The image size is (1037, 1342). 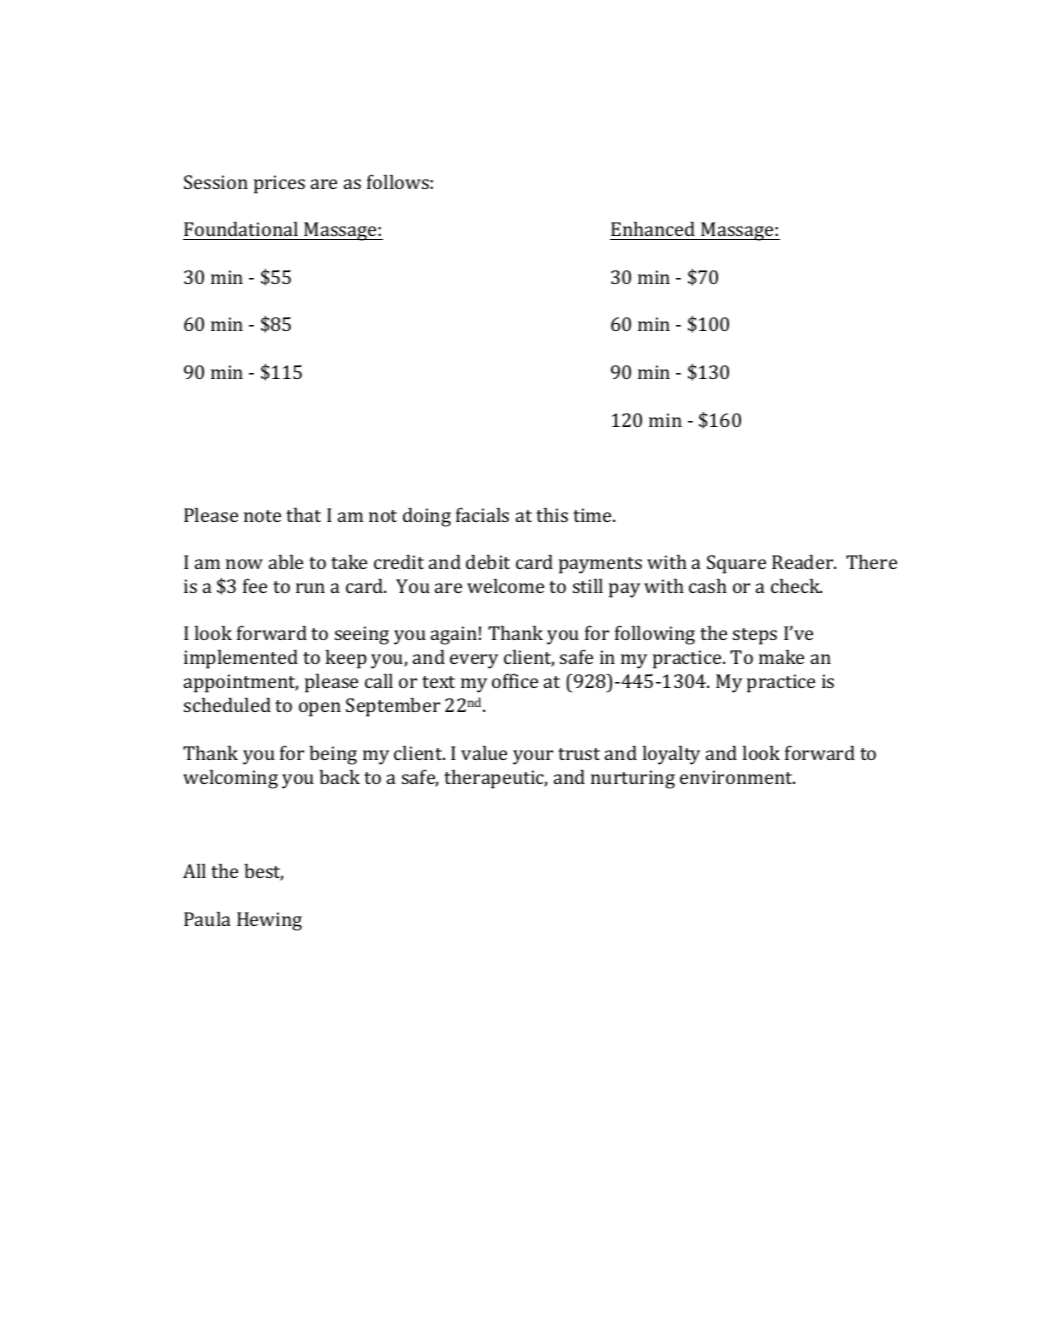 What do you see at coordinates (633, 779) in the screenshot?
I see `nurturing` at bounding box center [633, 779].
